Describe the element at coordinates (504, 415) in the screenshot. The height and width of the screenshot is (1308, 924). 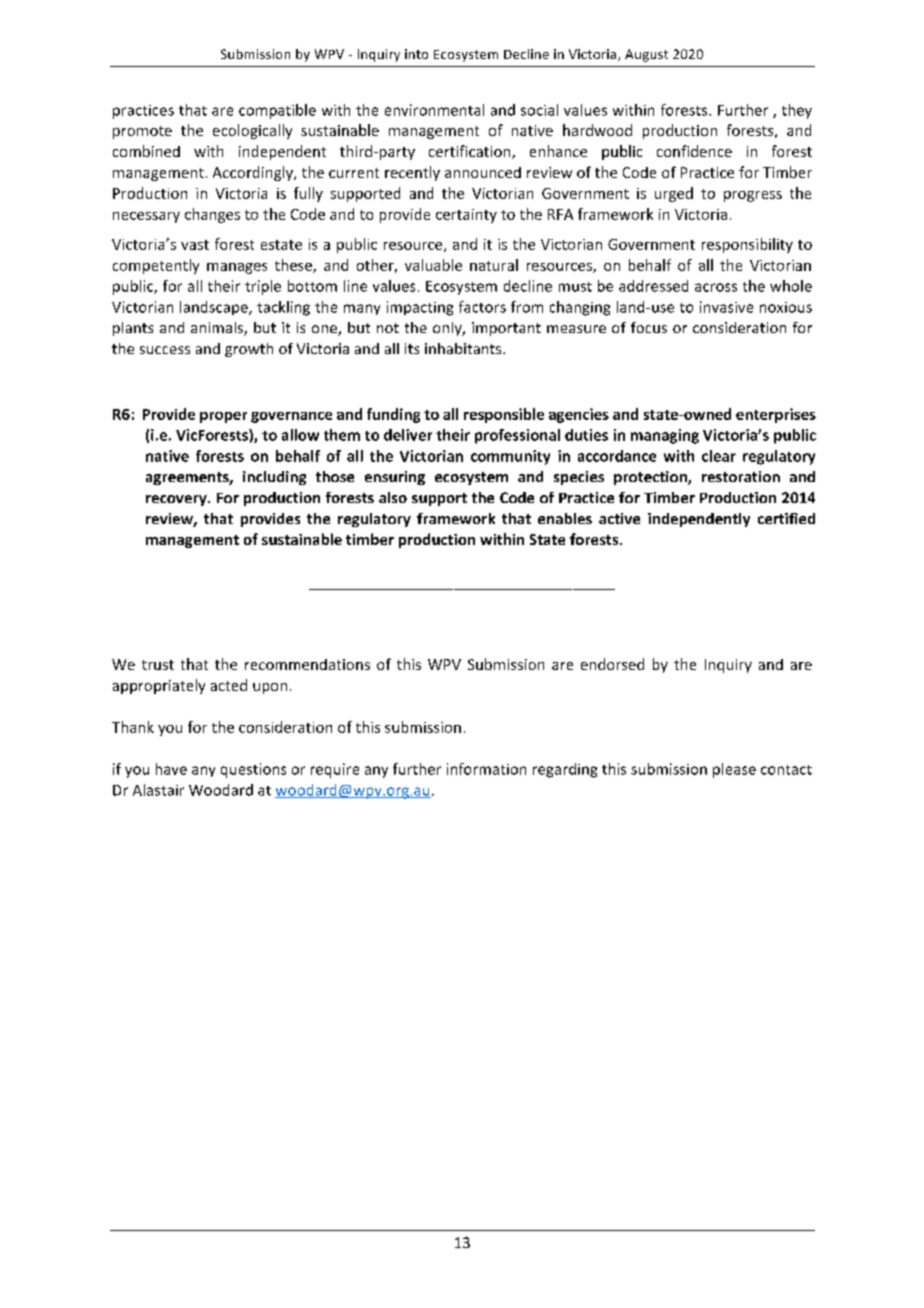
I see `responsible` at that location.
